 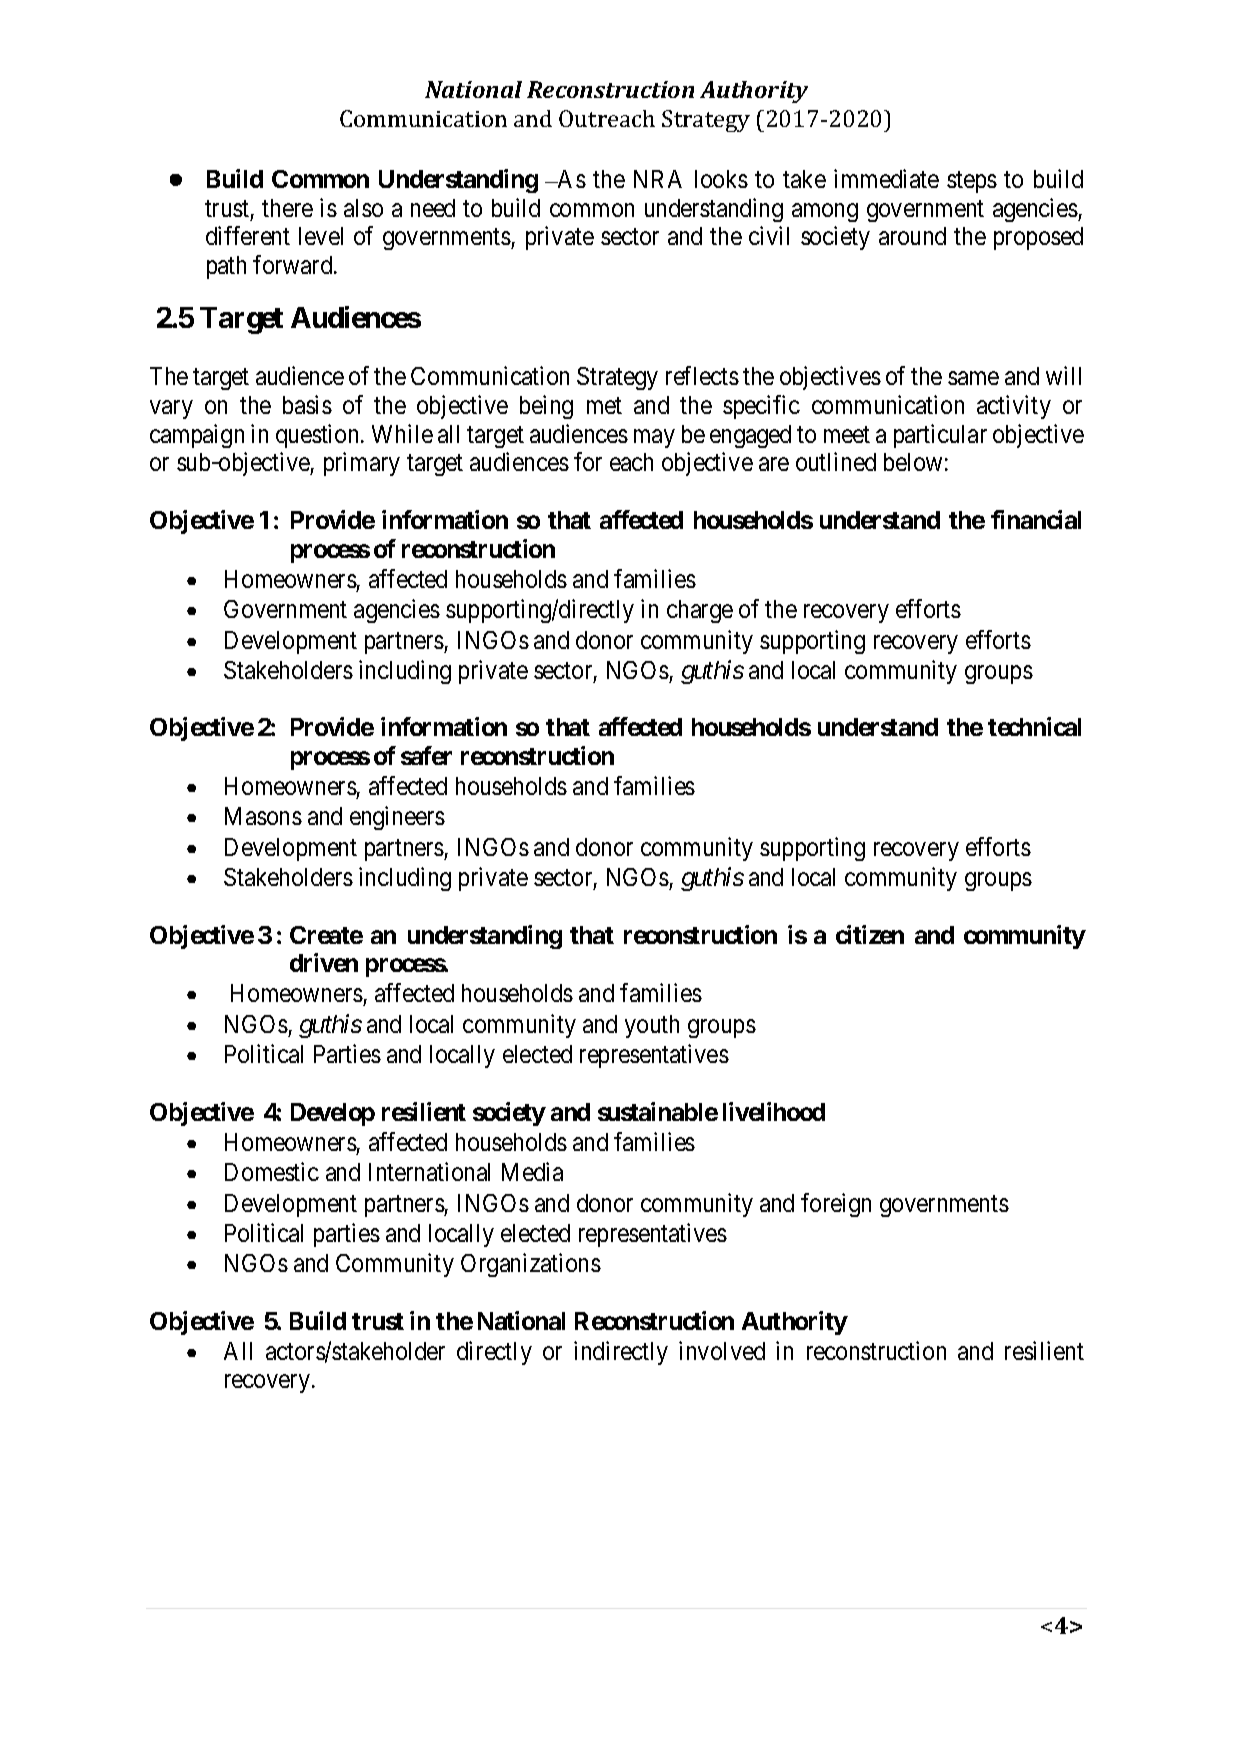 I want to click on safer, so click(x=426, y=755).
